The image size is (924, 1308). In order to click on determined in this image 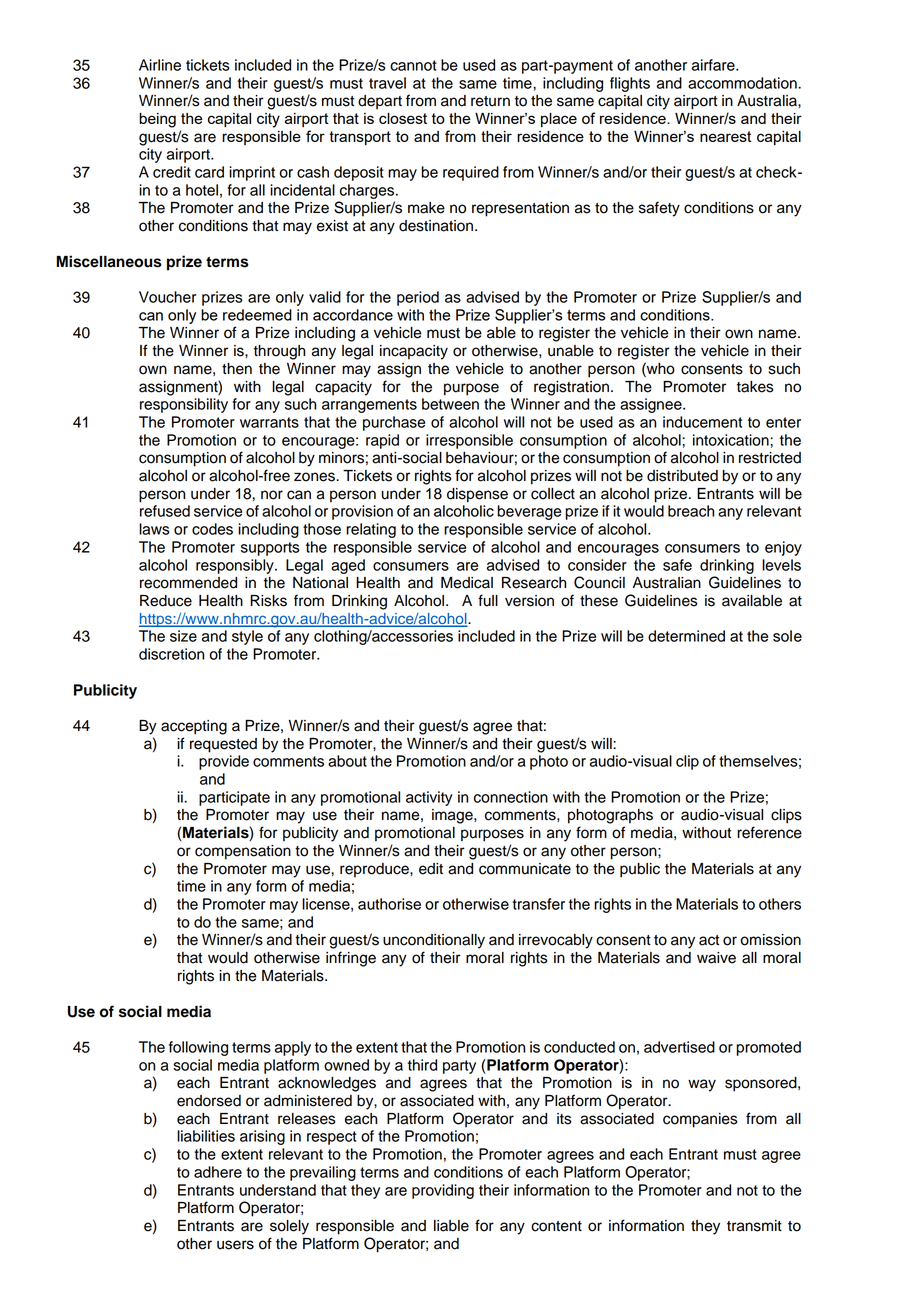, I will do `click(686, 636)`.
